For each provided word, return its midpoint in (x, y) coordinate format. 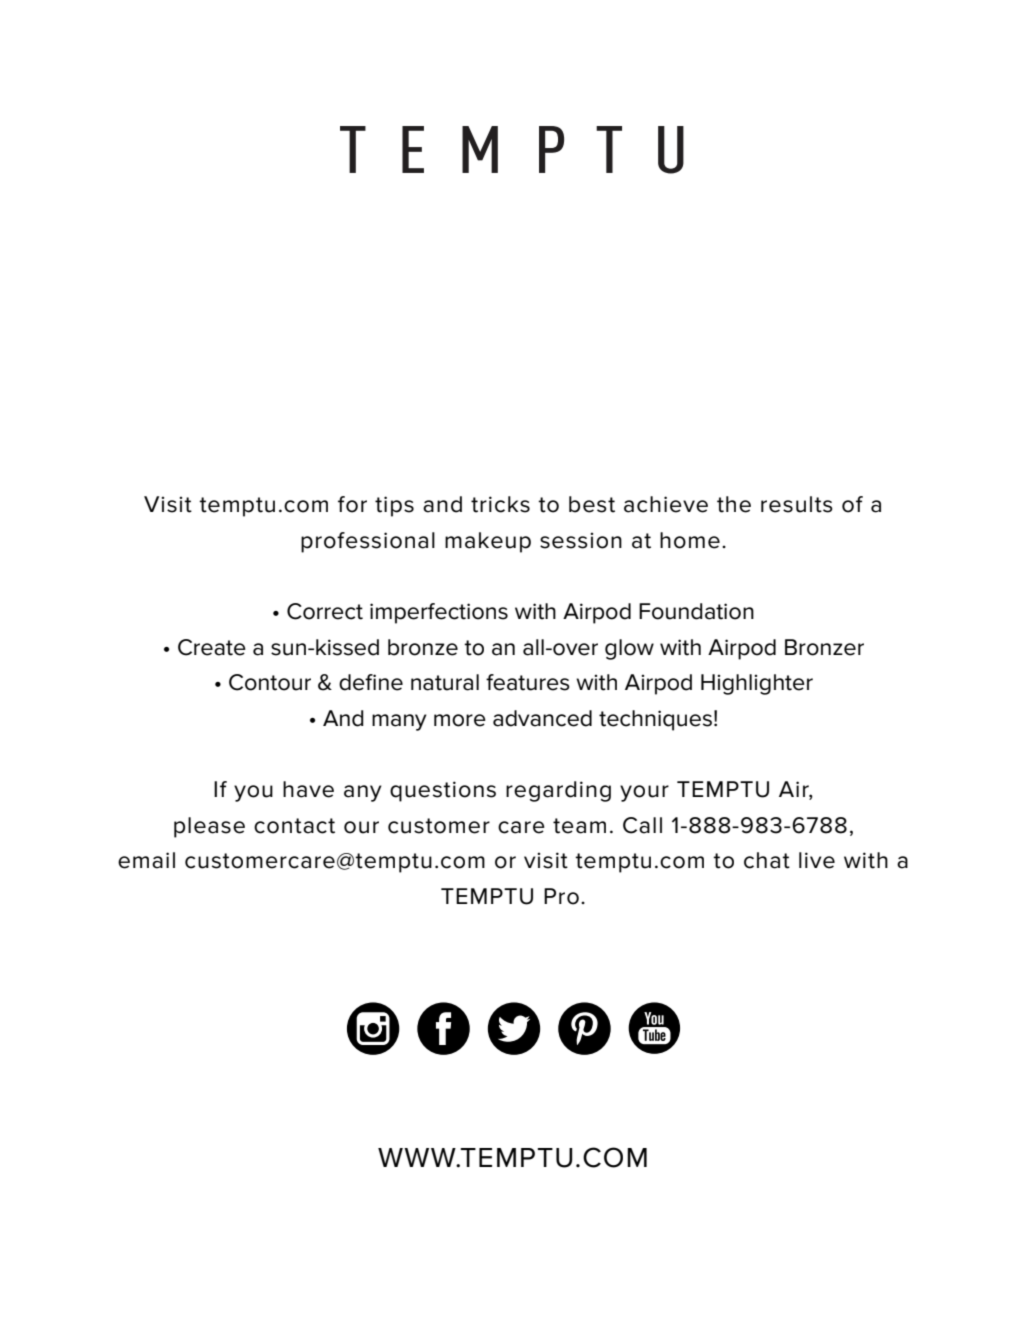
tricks (500, 504)
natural (445, 682)
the (734, 504)
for (352, 504)
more (460, 720)
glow (629, 649)
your (644, 793)
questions (443, 791)
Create (212, 647)
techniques (655, 720)
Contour (270, 682)
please (209, 827)
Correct (325, 611)
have (308, 789)
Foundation (696, 611)
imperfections (439, 613)
